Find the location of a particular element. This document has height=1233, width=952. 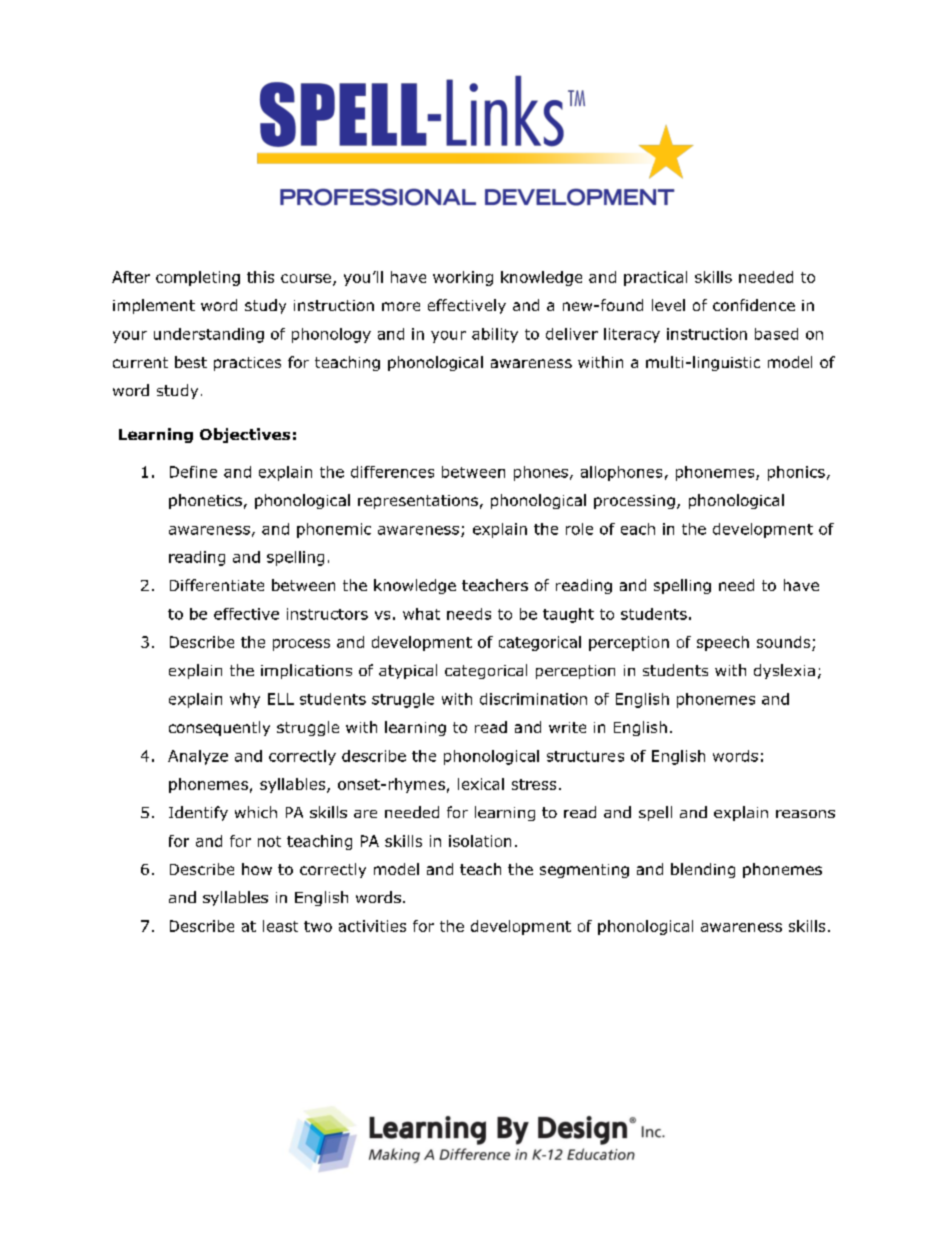

Objectives is located at coordinates (245, 435).
